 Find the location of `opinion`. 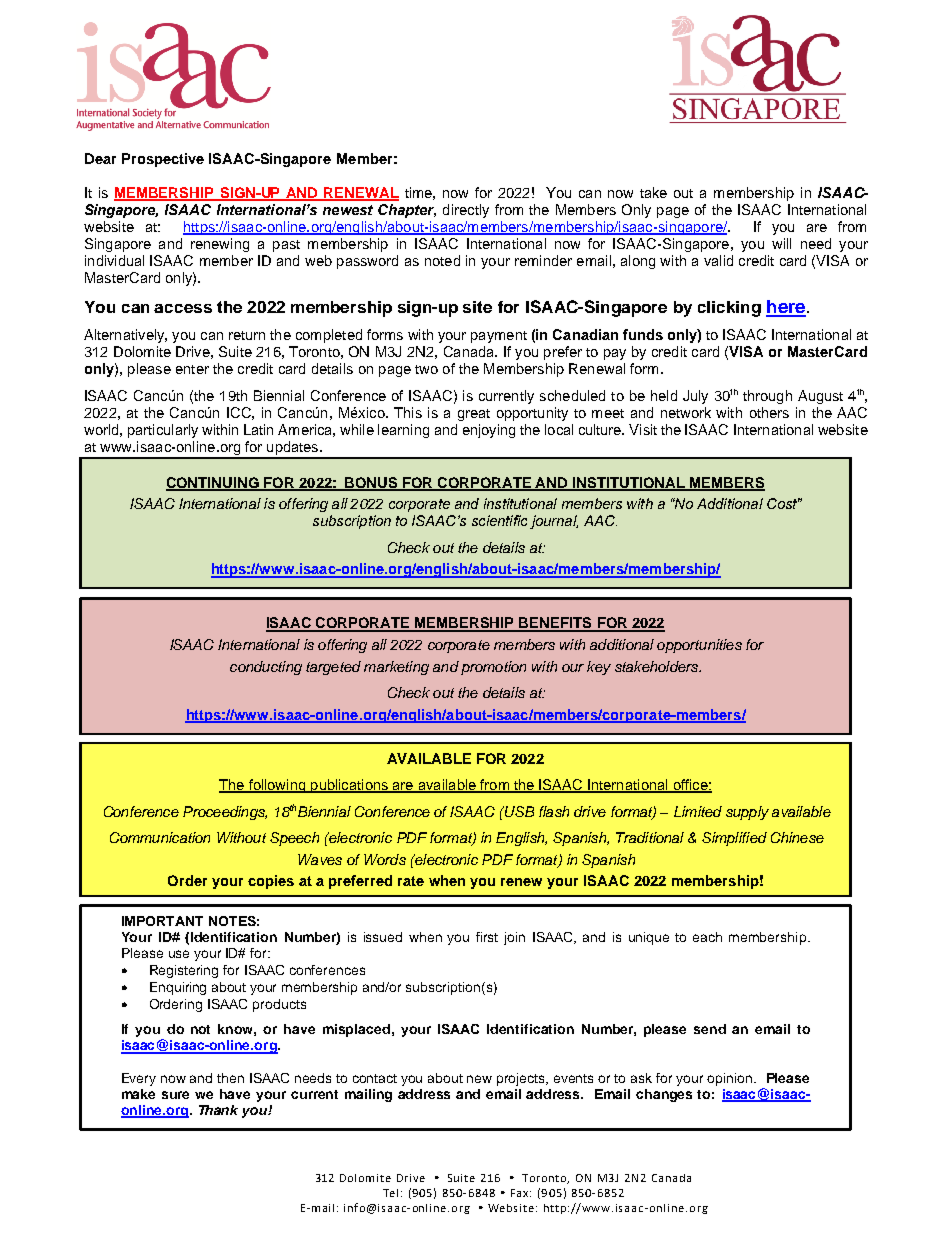

opinion is located at coordinates (731, 1079).
